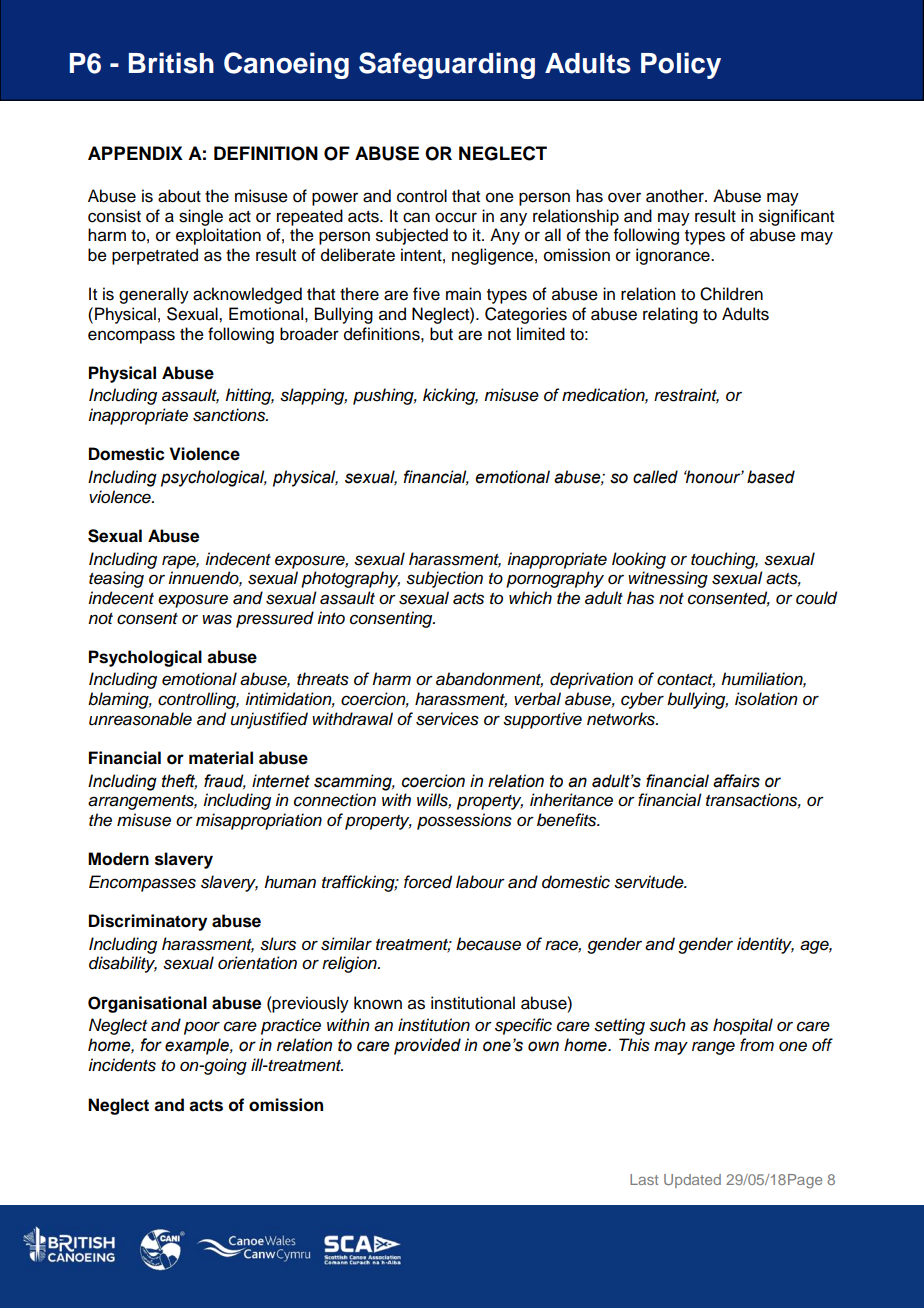 The width and height of the document is (924, 1308). I want to click on British, so click(171, 63).
